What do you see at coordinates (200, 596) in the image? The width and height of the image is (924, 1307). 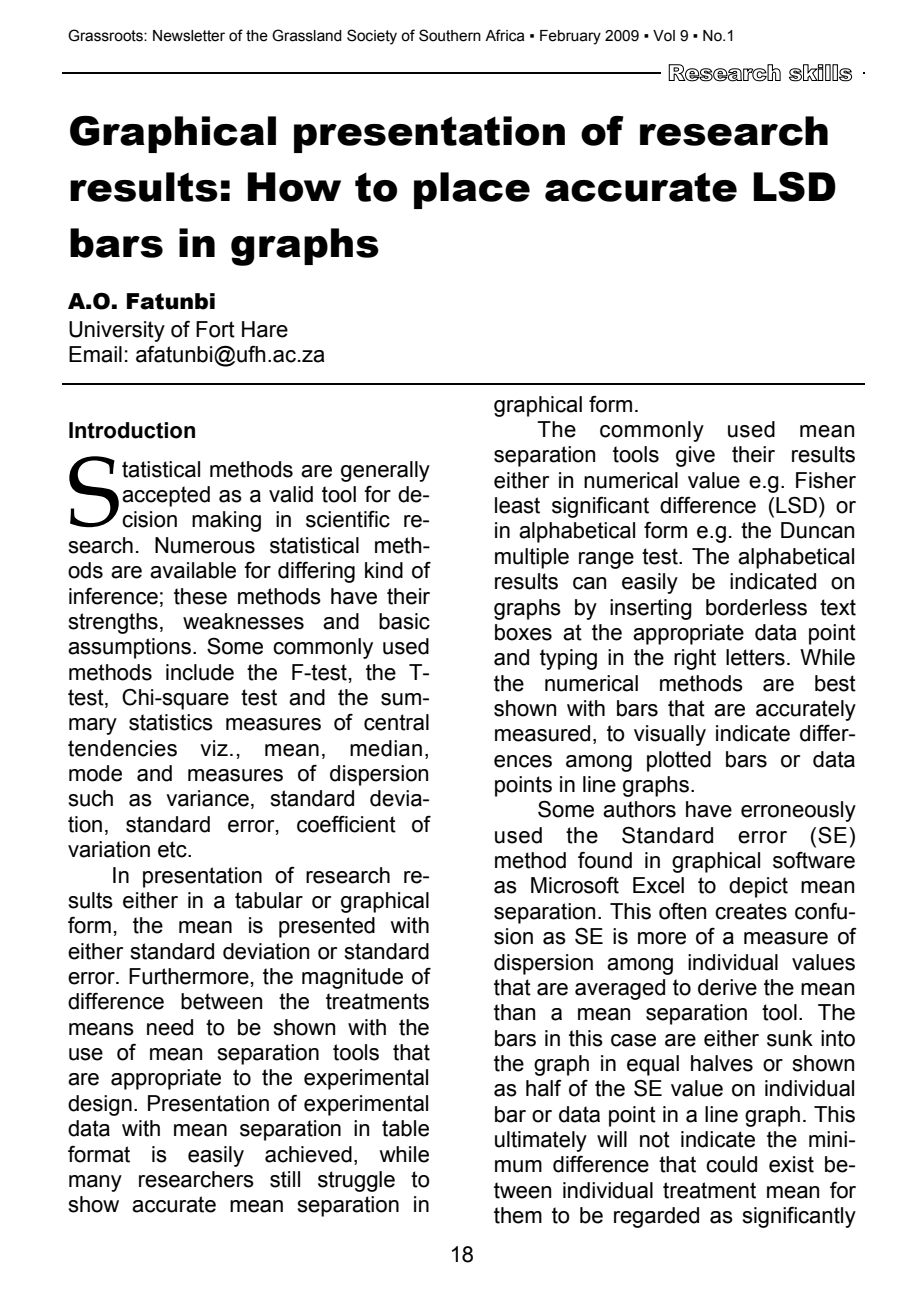 I see `these` at bounding box center [200, 596].
